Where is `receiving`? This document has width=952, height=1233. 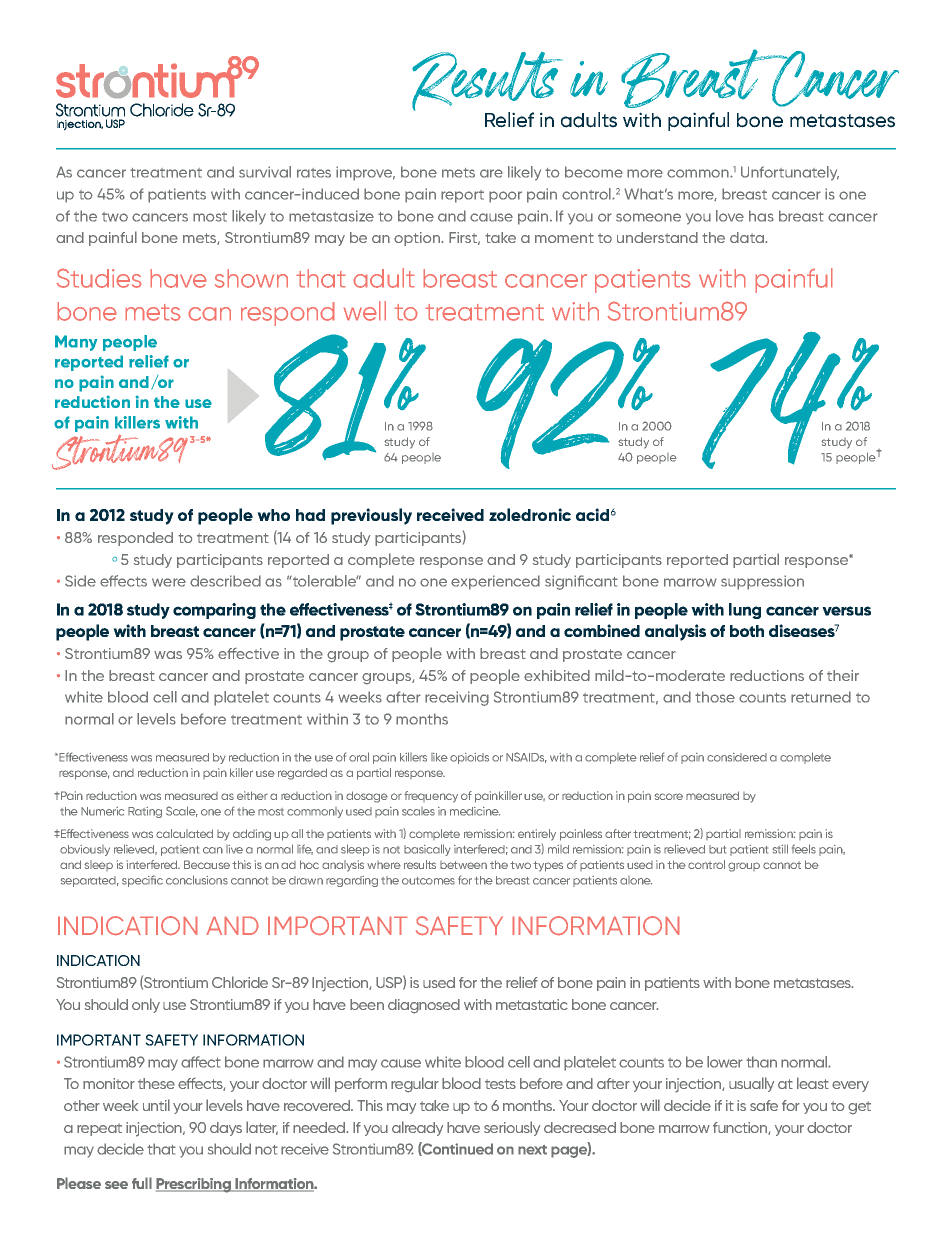
receiving is located at coordinates (457, 698).
